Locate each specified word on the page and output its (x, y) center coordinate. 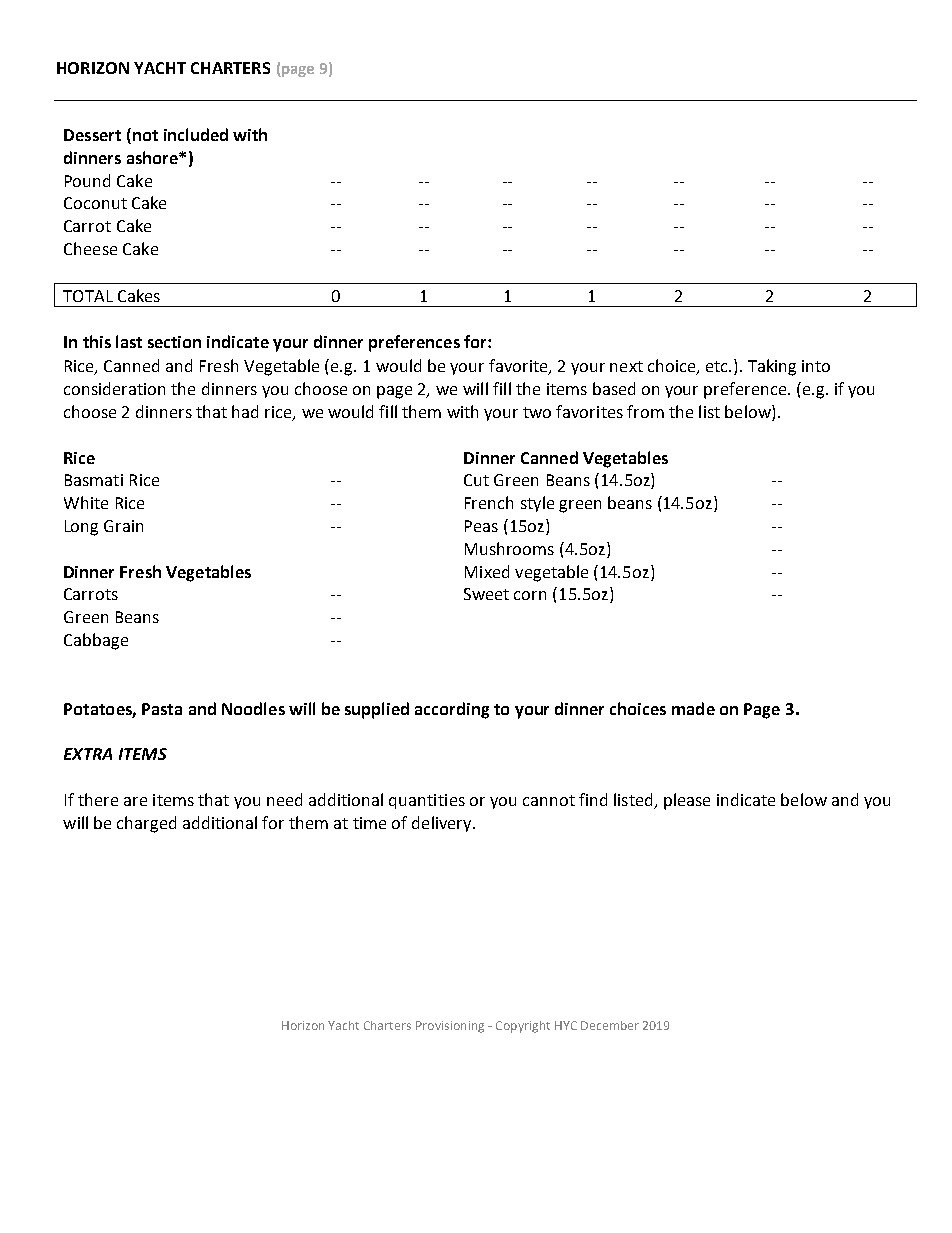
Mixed (487, 571)
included (196, 134)
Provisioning (450, 1027)
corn (530, 595)
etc (718, 366)
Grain (123, 526)
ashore (153, 157)
